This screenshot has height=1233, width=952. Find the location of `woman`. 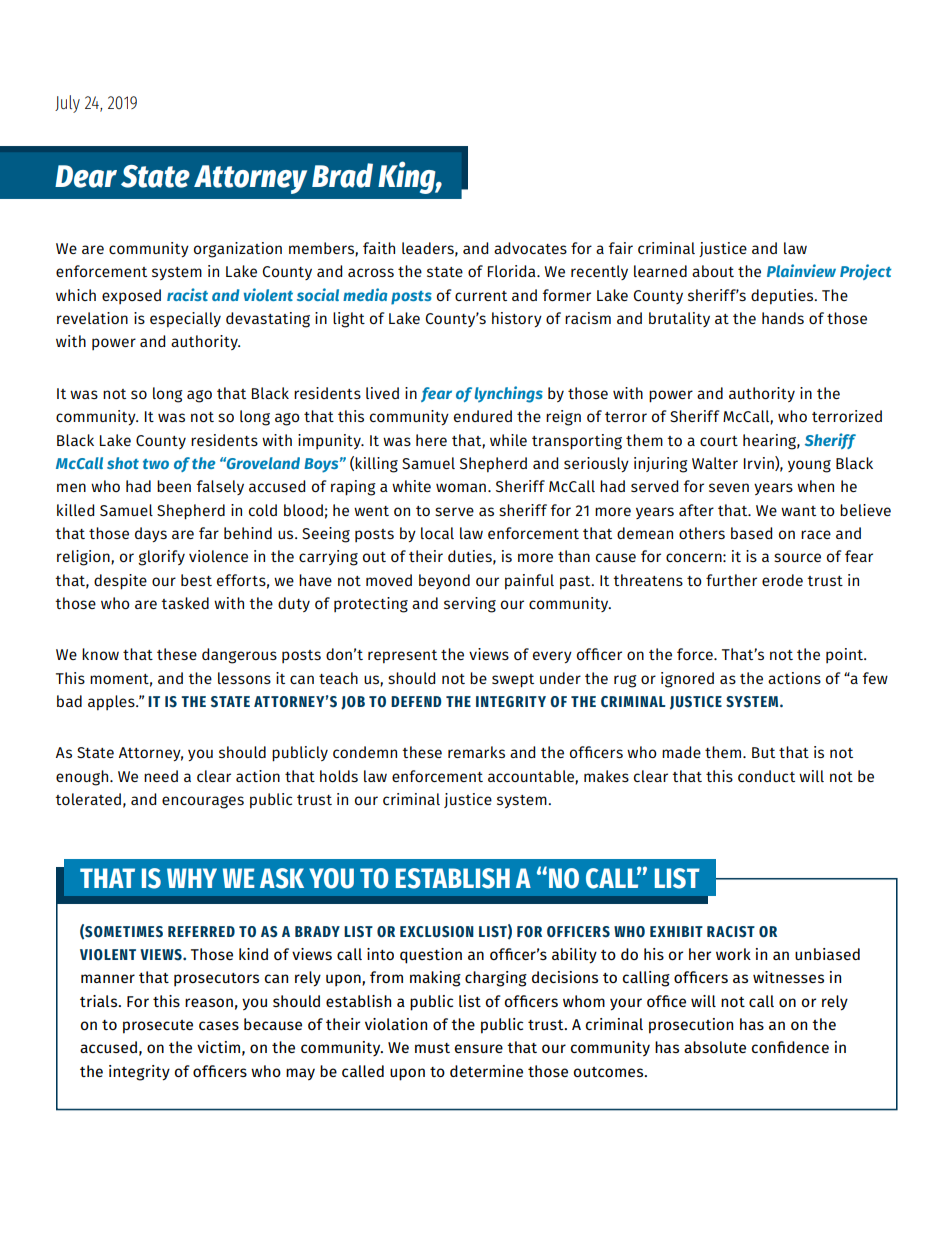

woman is located at coordinates (461, 487).
